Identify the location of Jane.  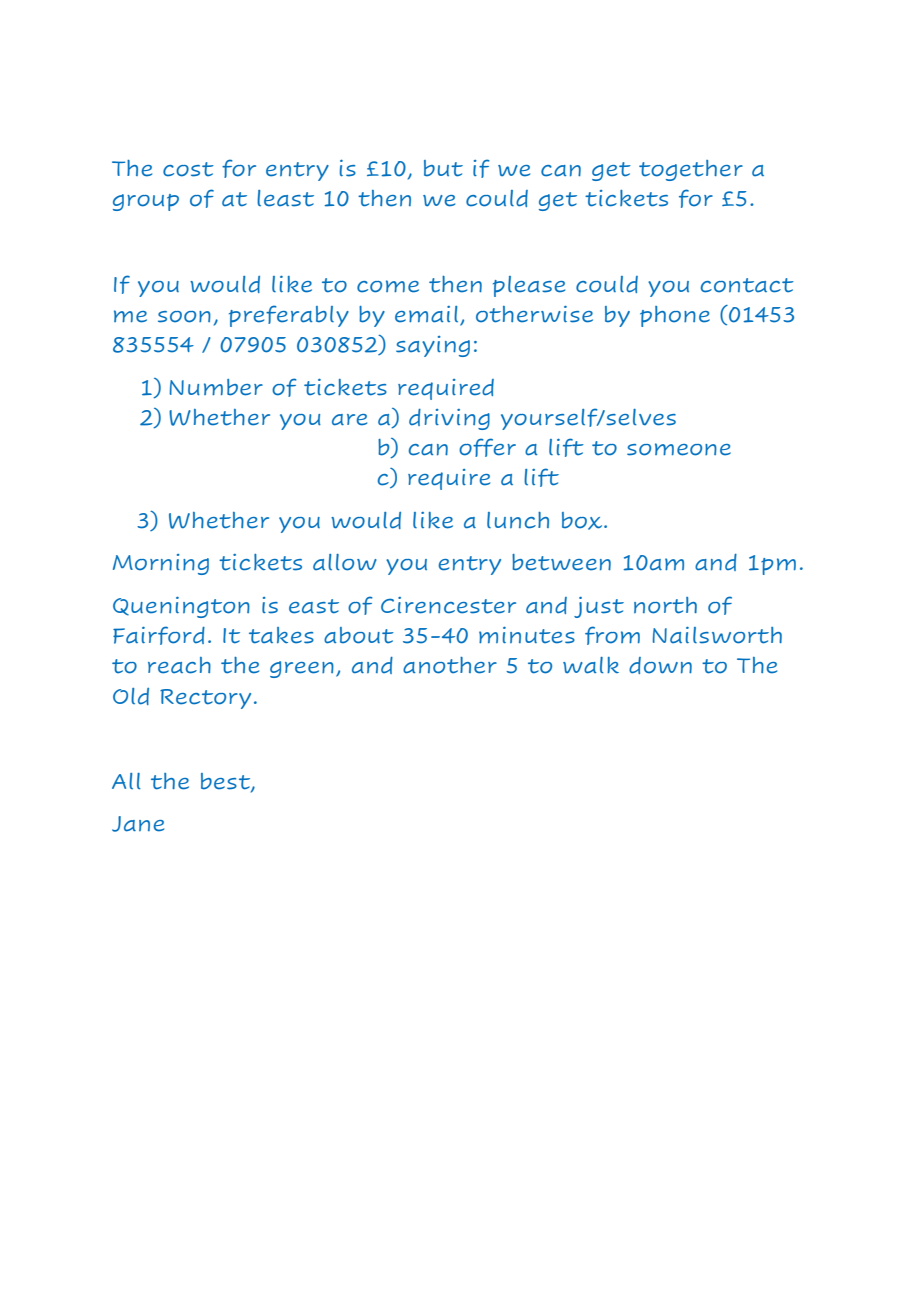
(138, 824).
